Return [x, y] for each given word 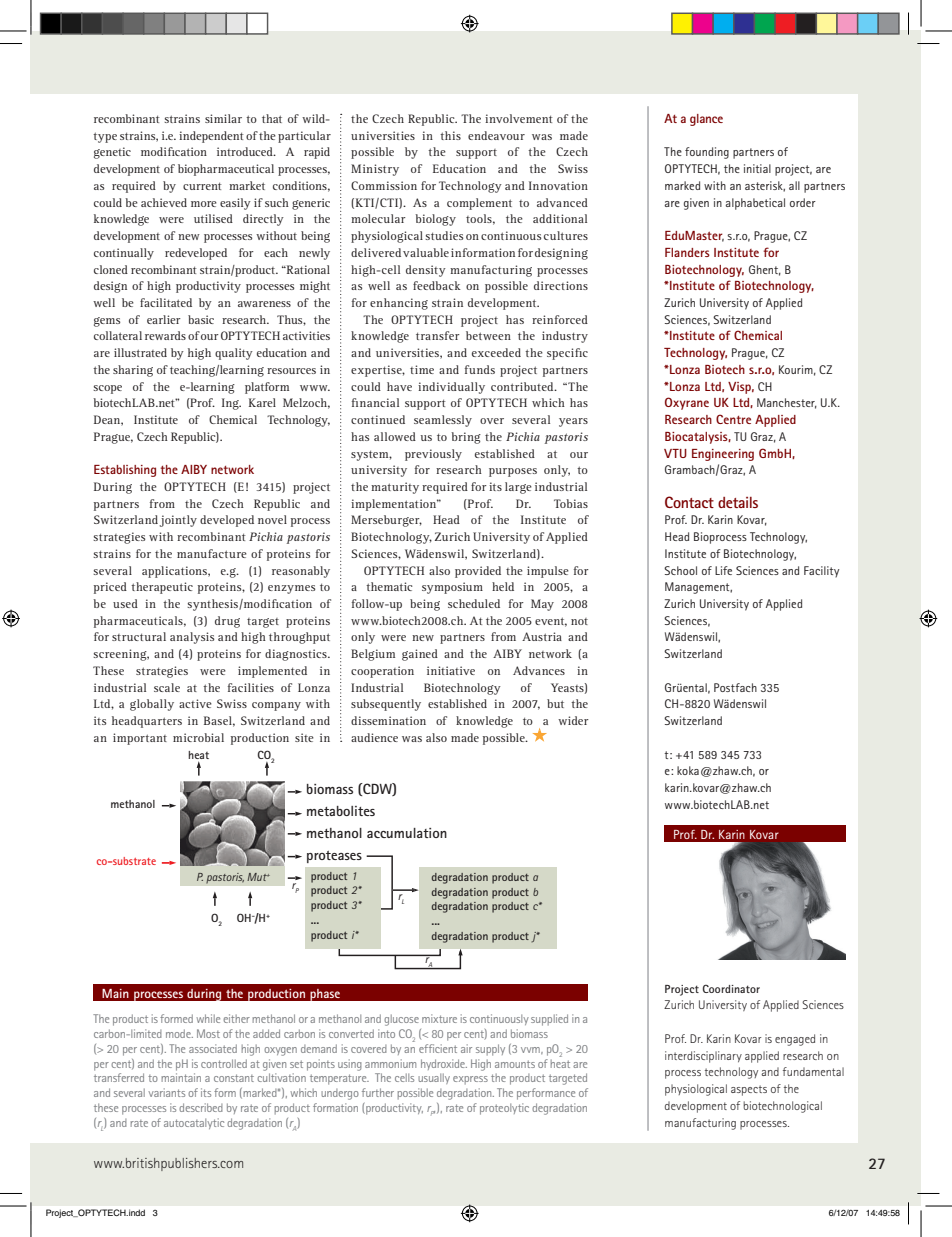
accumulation [407, 833]
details [738, 502]
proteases [334, 857]
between [488, 335]
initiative [451, 670]
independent [211, 137]
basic [201, 319]
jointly [178, 521]
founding [707, 153]
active [195, 703]
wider [573, 720]
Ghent [765, 270]
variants [166, 1092]
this [450, 135]
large [518, 488]
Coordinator [731, 988]
